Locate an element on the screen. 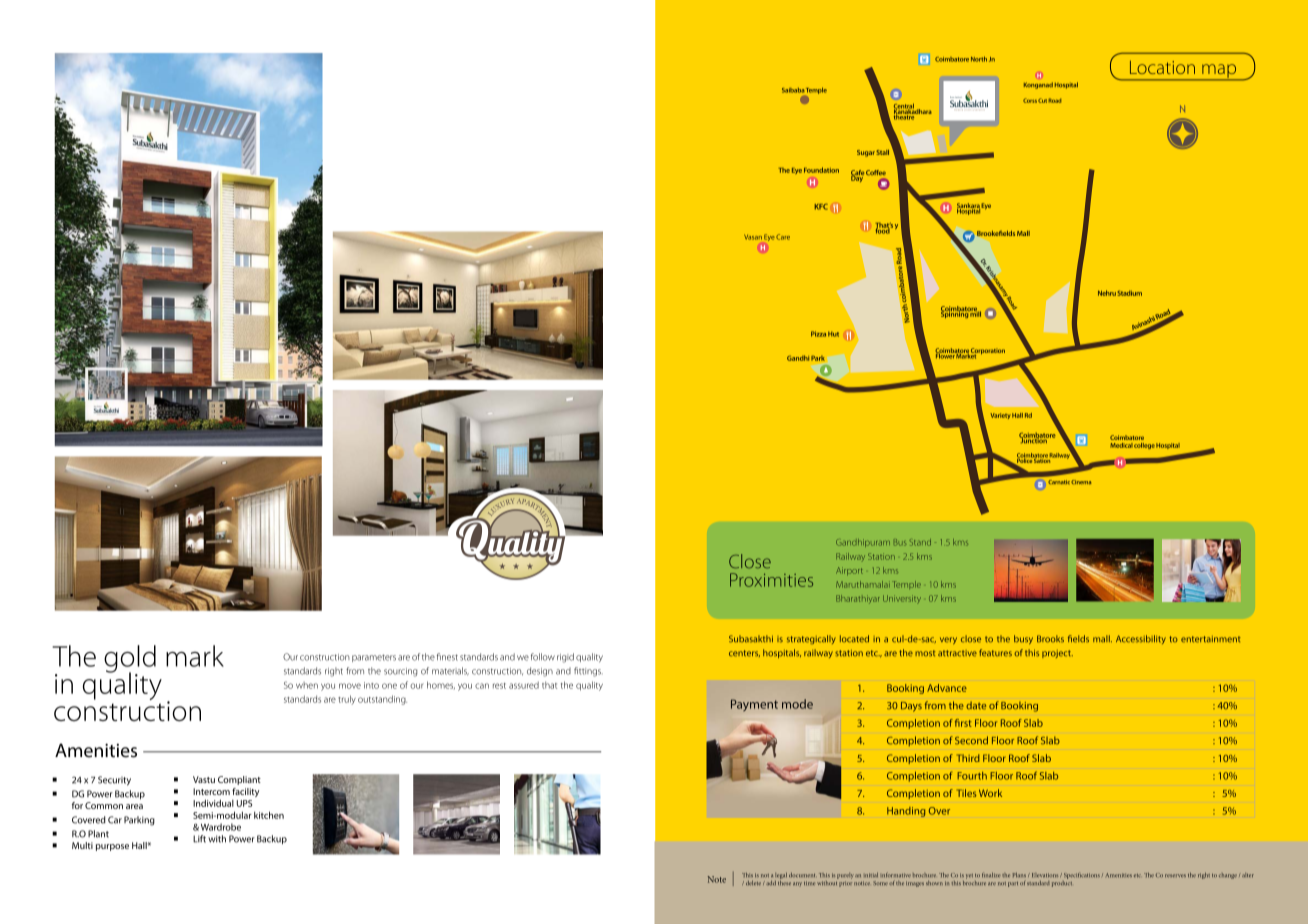 The image size is (1308, 924). Accessibility is located at coordinates (1141, 639).
